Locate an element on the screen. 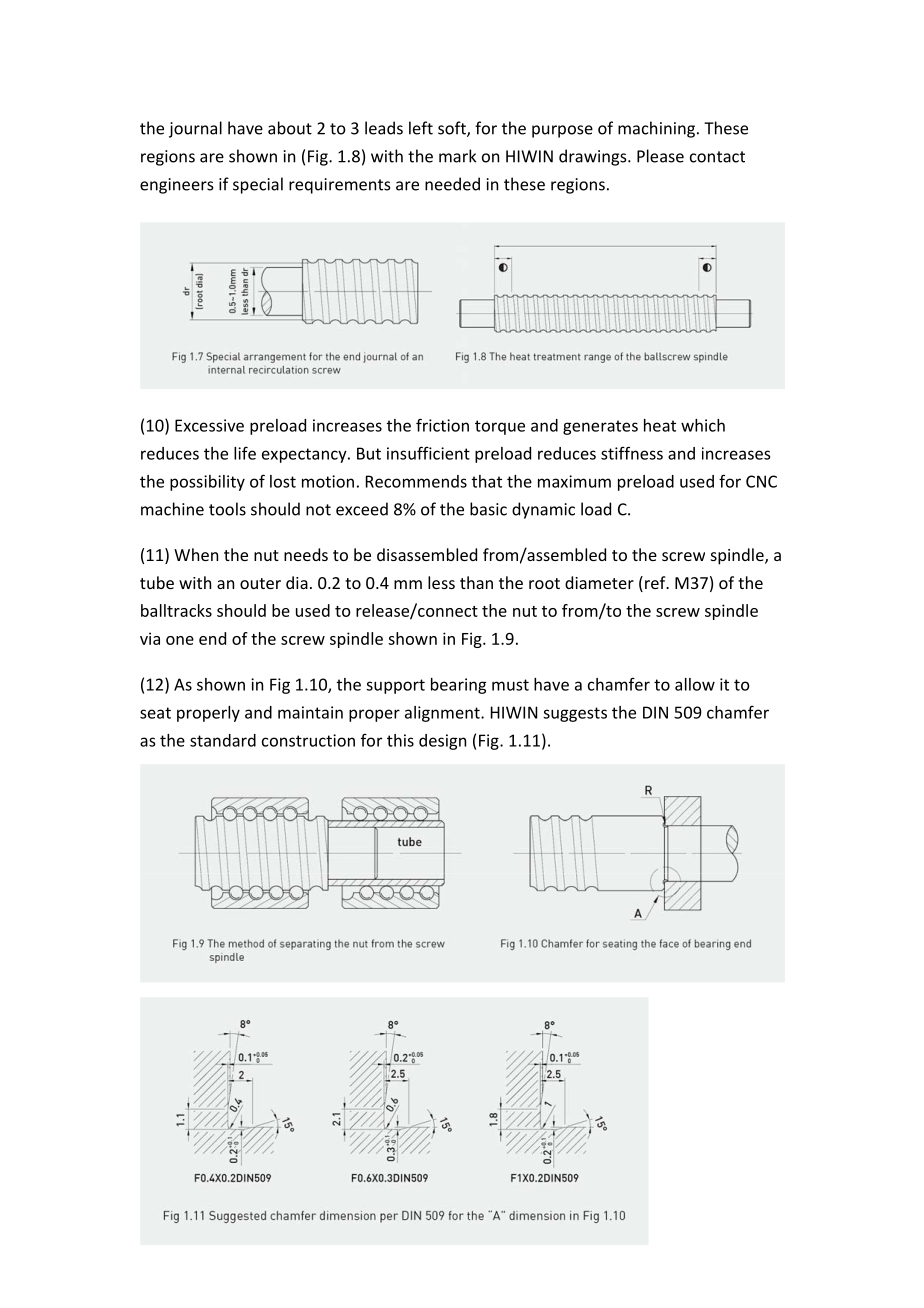  mark is located at coordinates (457, 156).
